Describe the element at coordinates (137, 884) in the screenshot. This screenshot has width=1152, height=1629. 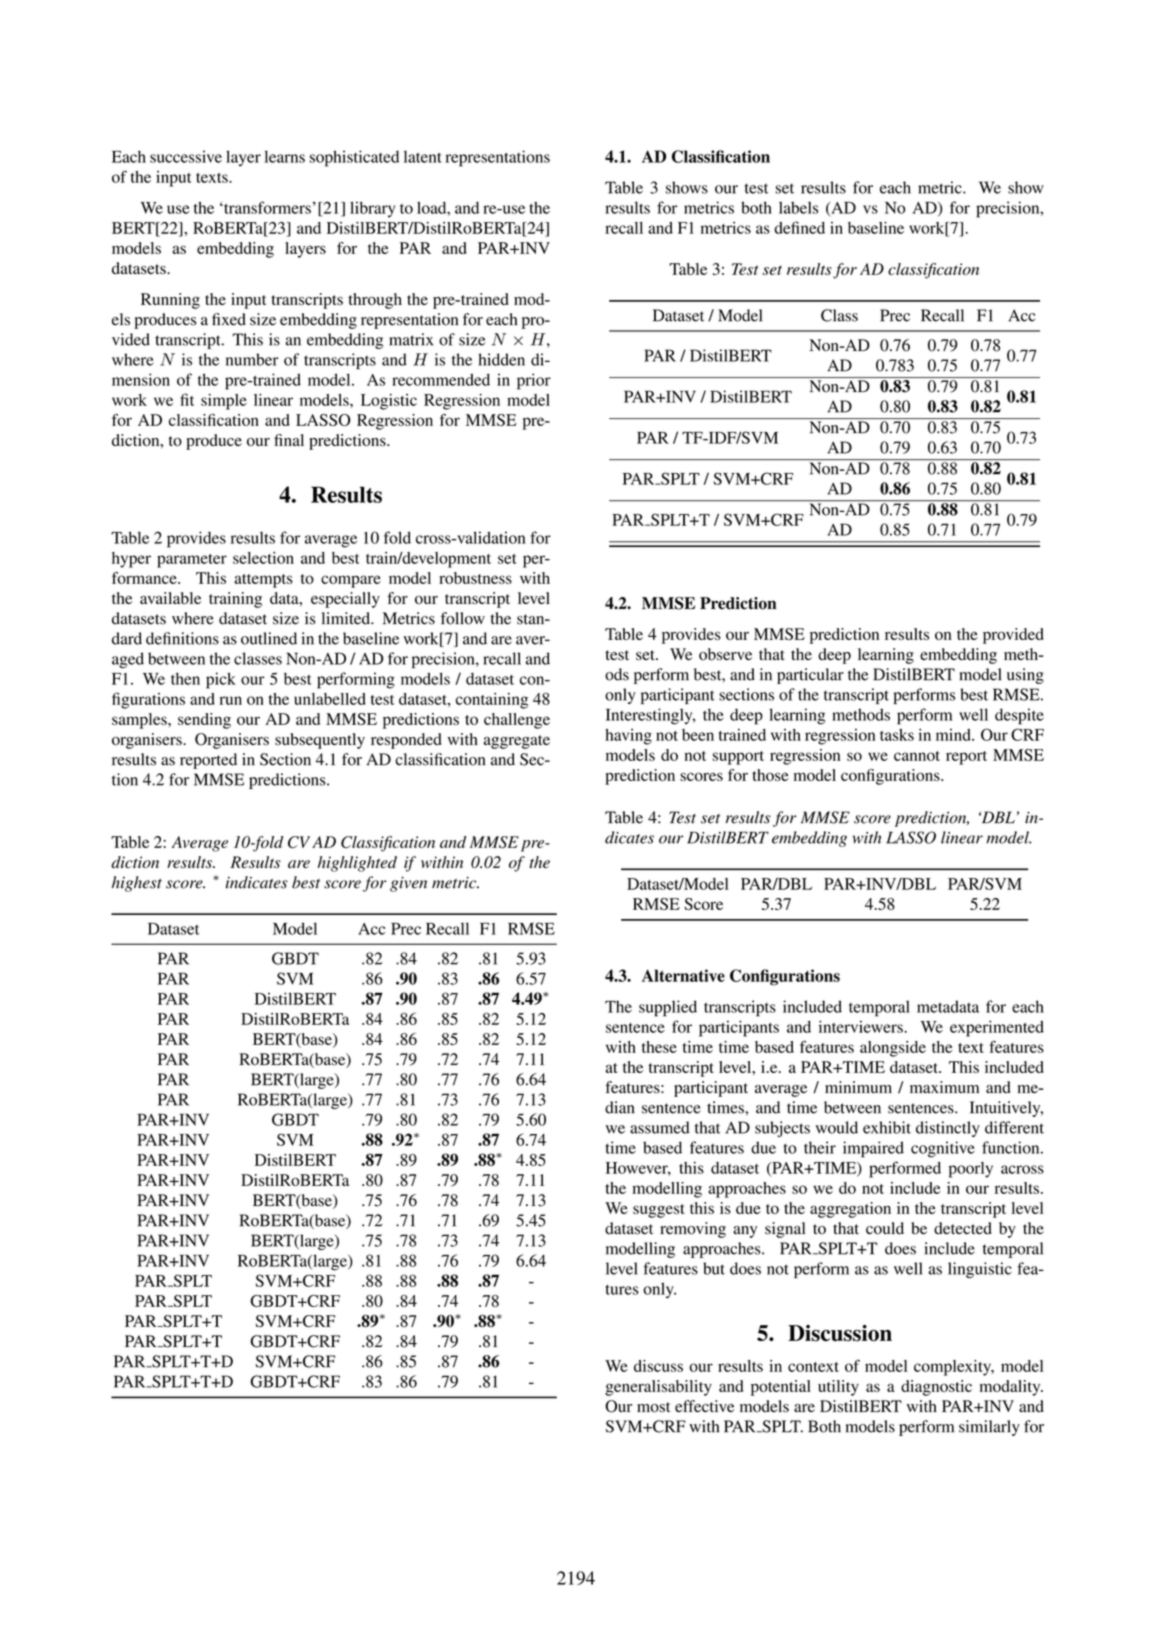
I see `highest` at that location.
